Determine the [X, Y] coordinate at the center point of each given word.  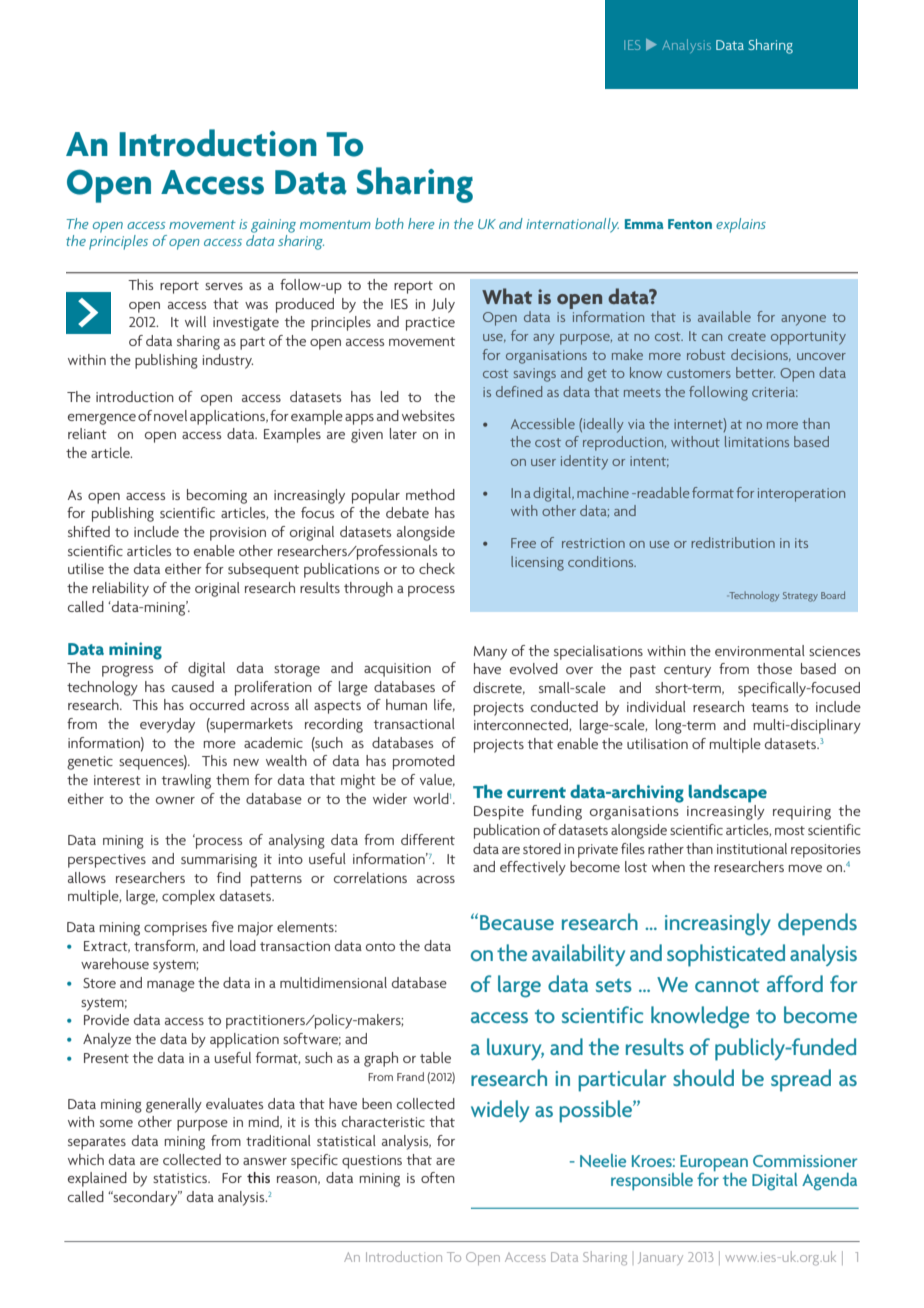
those [774, 668]
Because [517, 922]
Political [649, 45]
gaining [273, 226]
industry [228, 361]
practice [430, 324]
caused [193, 686]
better [755, 372]
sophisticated [726, 955]
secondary [145, 1198]
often [438, 1177]
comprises [175, 929]
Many [490, 653]
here [421, 223]
